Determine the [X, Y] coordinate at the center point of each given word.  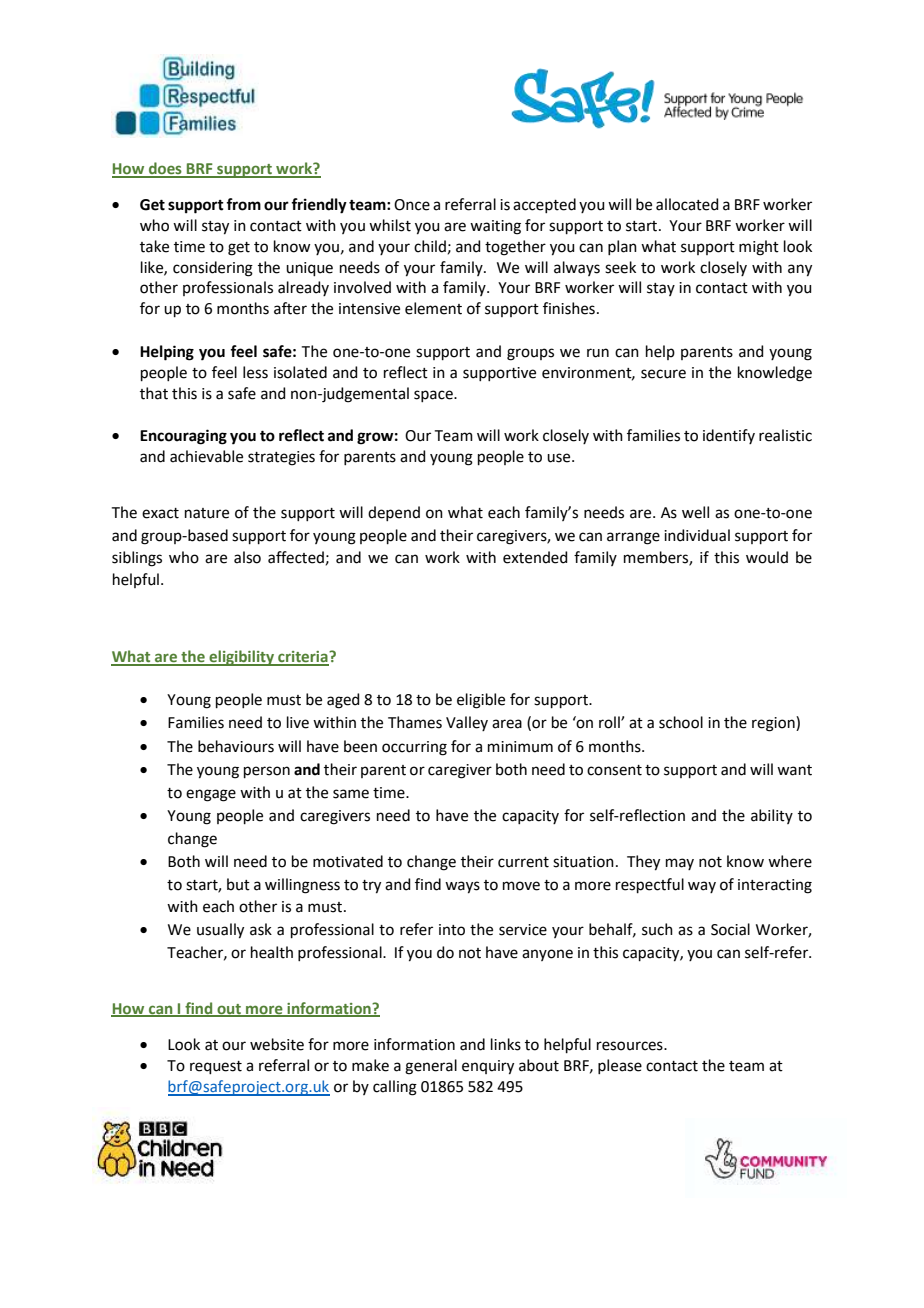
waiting [495, 227]
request [216, 1067]
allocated [687, 204]
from [243, 204]
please [620, 1066]
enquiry [488, 1067]
